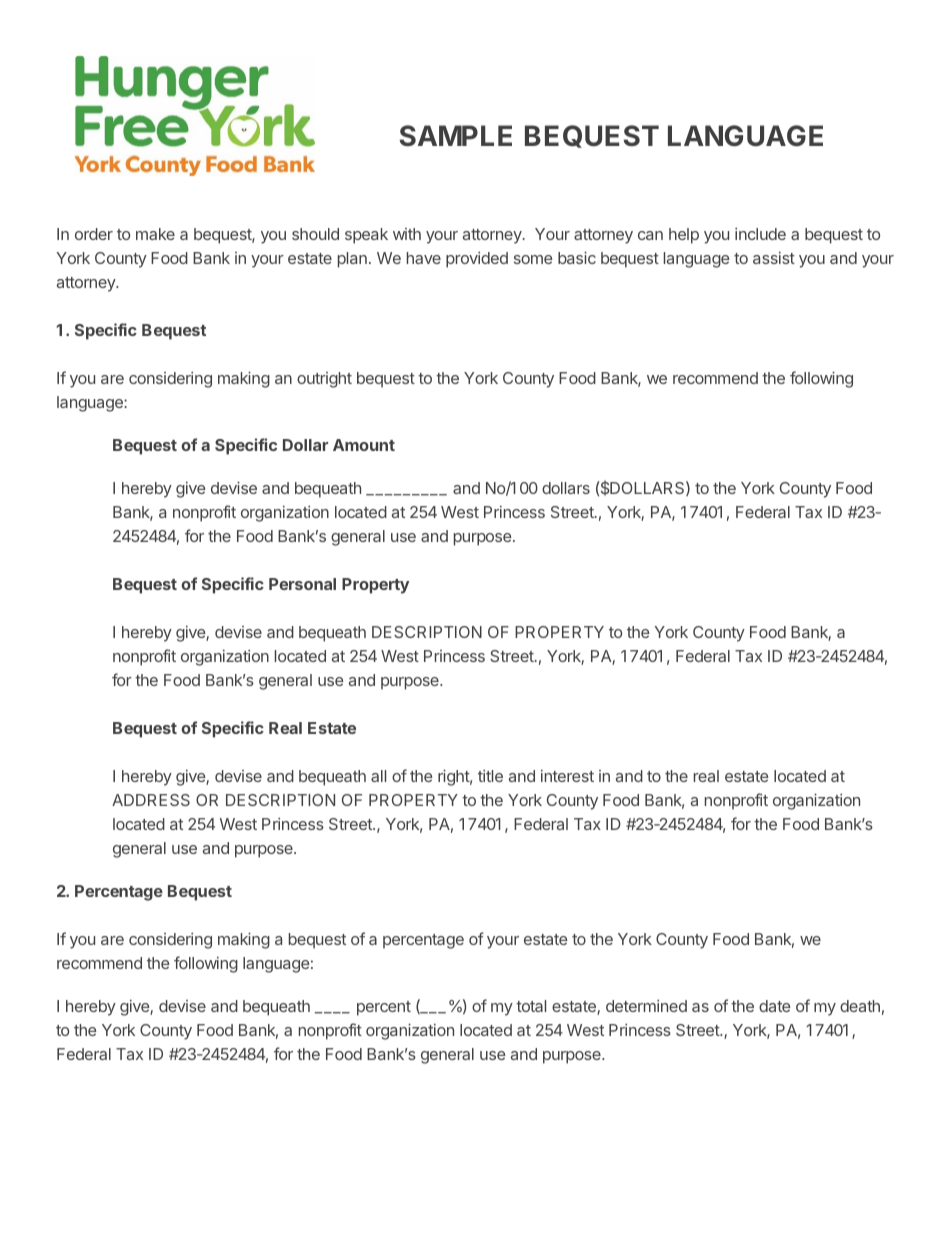 Image resolution: width=952 pixels, height=1233 pixels. I want to click on interest, so click(567, 776).
